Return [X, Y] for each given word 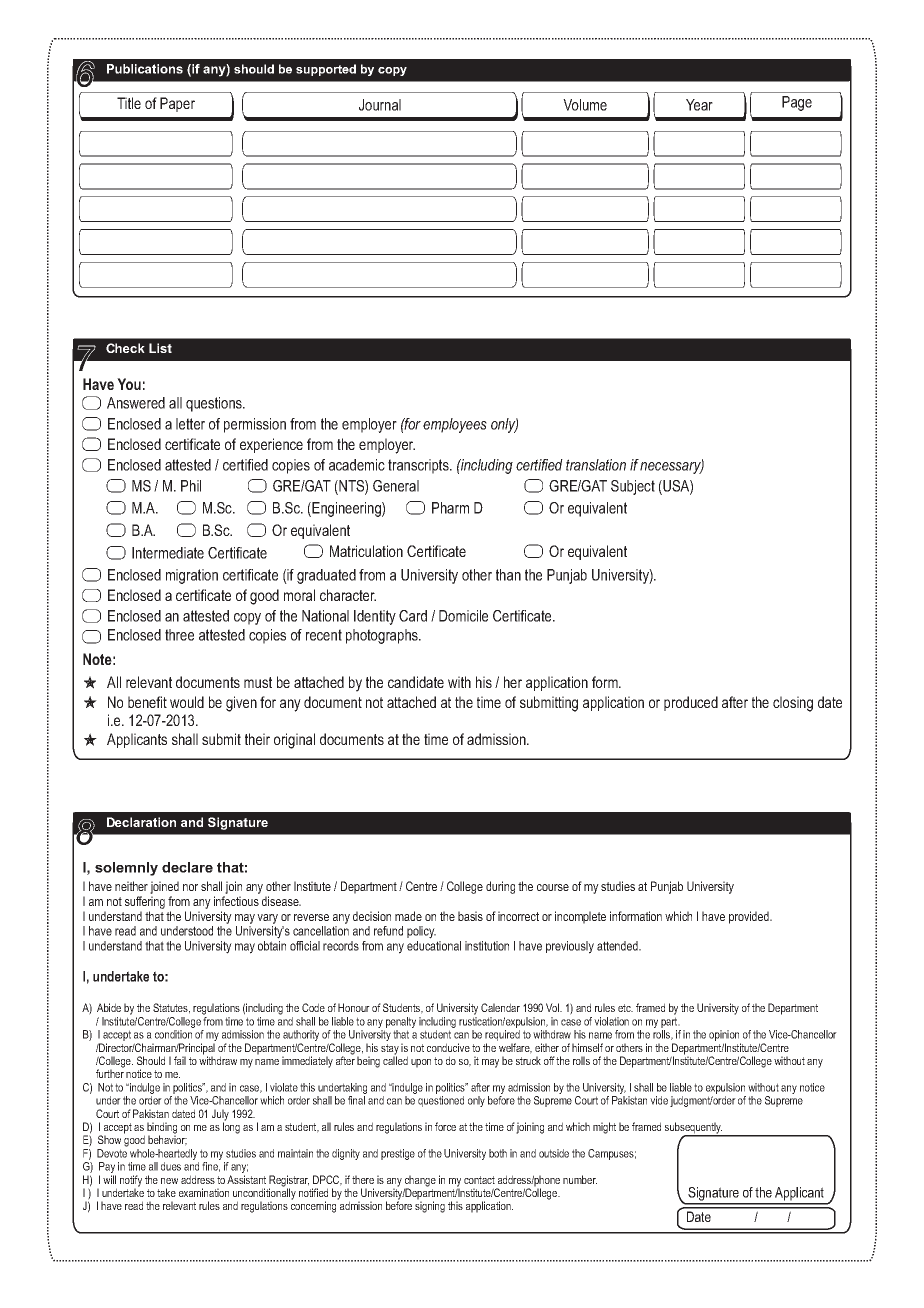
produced [691, 703]
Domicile [463, 616]
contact [479, 1180]
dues [171, 1166]
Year [699, 105]
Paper [177, 104]
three [179, 635]
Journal [380, 105]
